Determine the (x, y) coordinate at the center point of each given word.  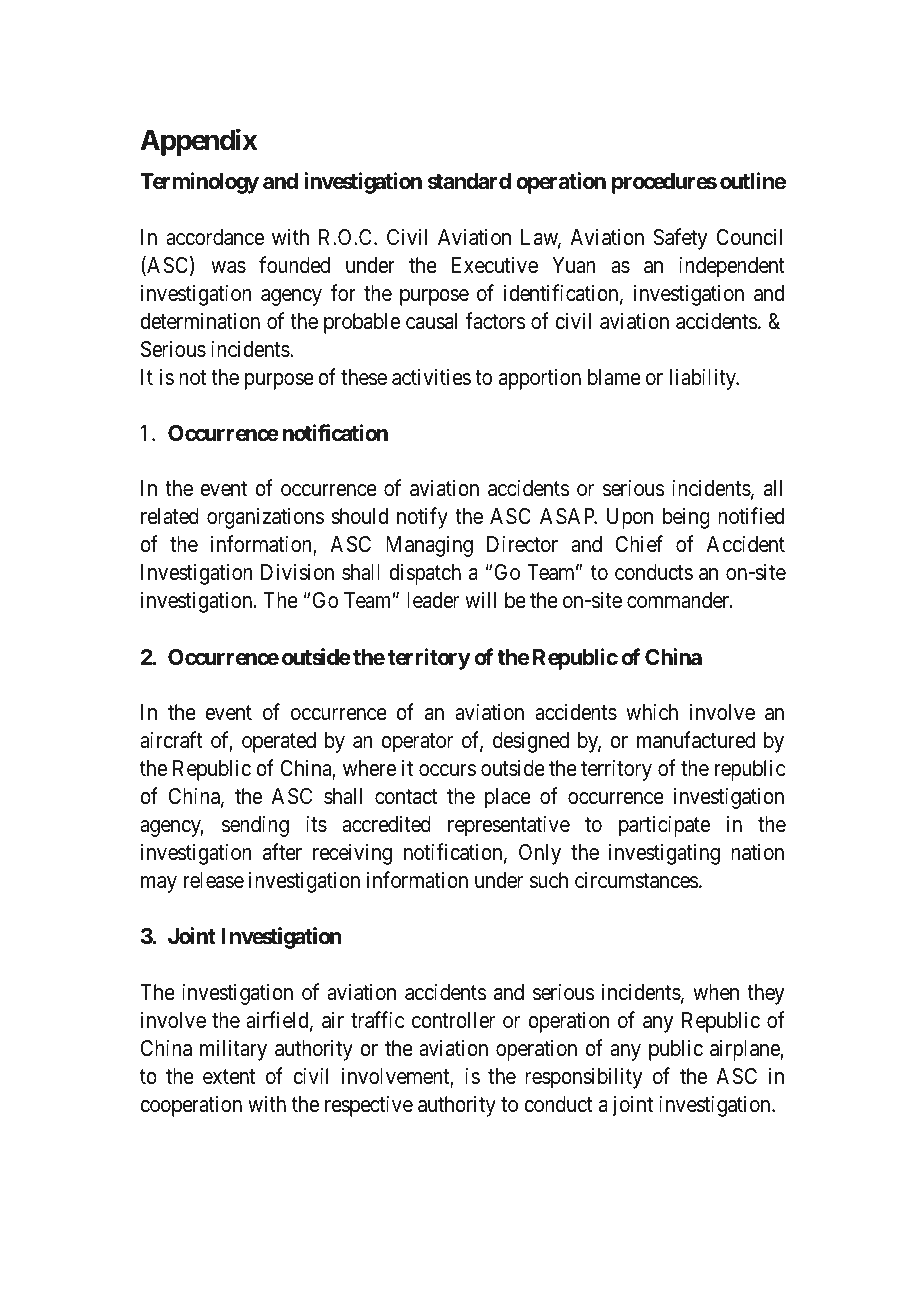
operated (279, 742)
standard (469, 181)
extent (229, 1077)
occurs (447, 770)
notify (422, 518)
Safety (680, 239)
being (686, 518)
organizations (265, 518)
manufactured (696, 740)
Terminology (199, 183)
